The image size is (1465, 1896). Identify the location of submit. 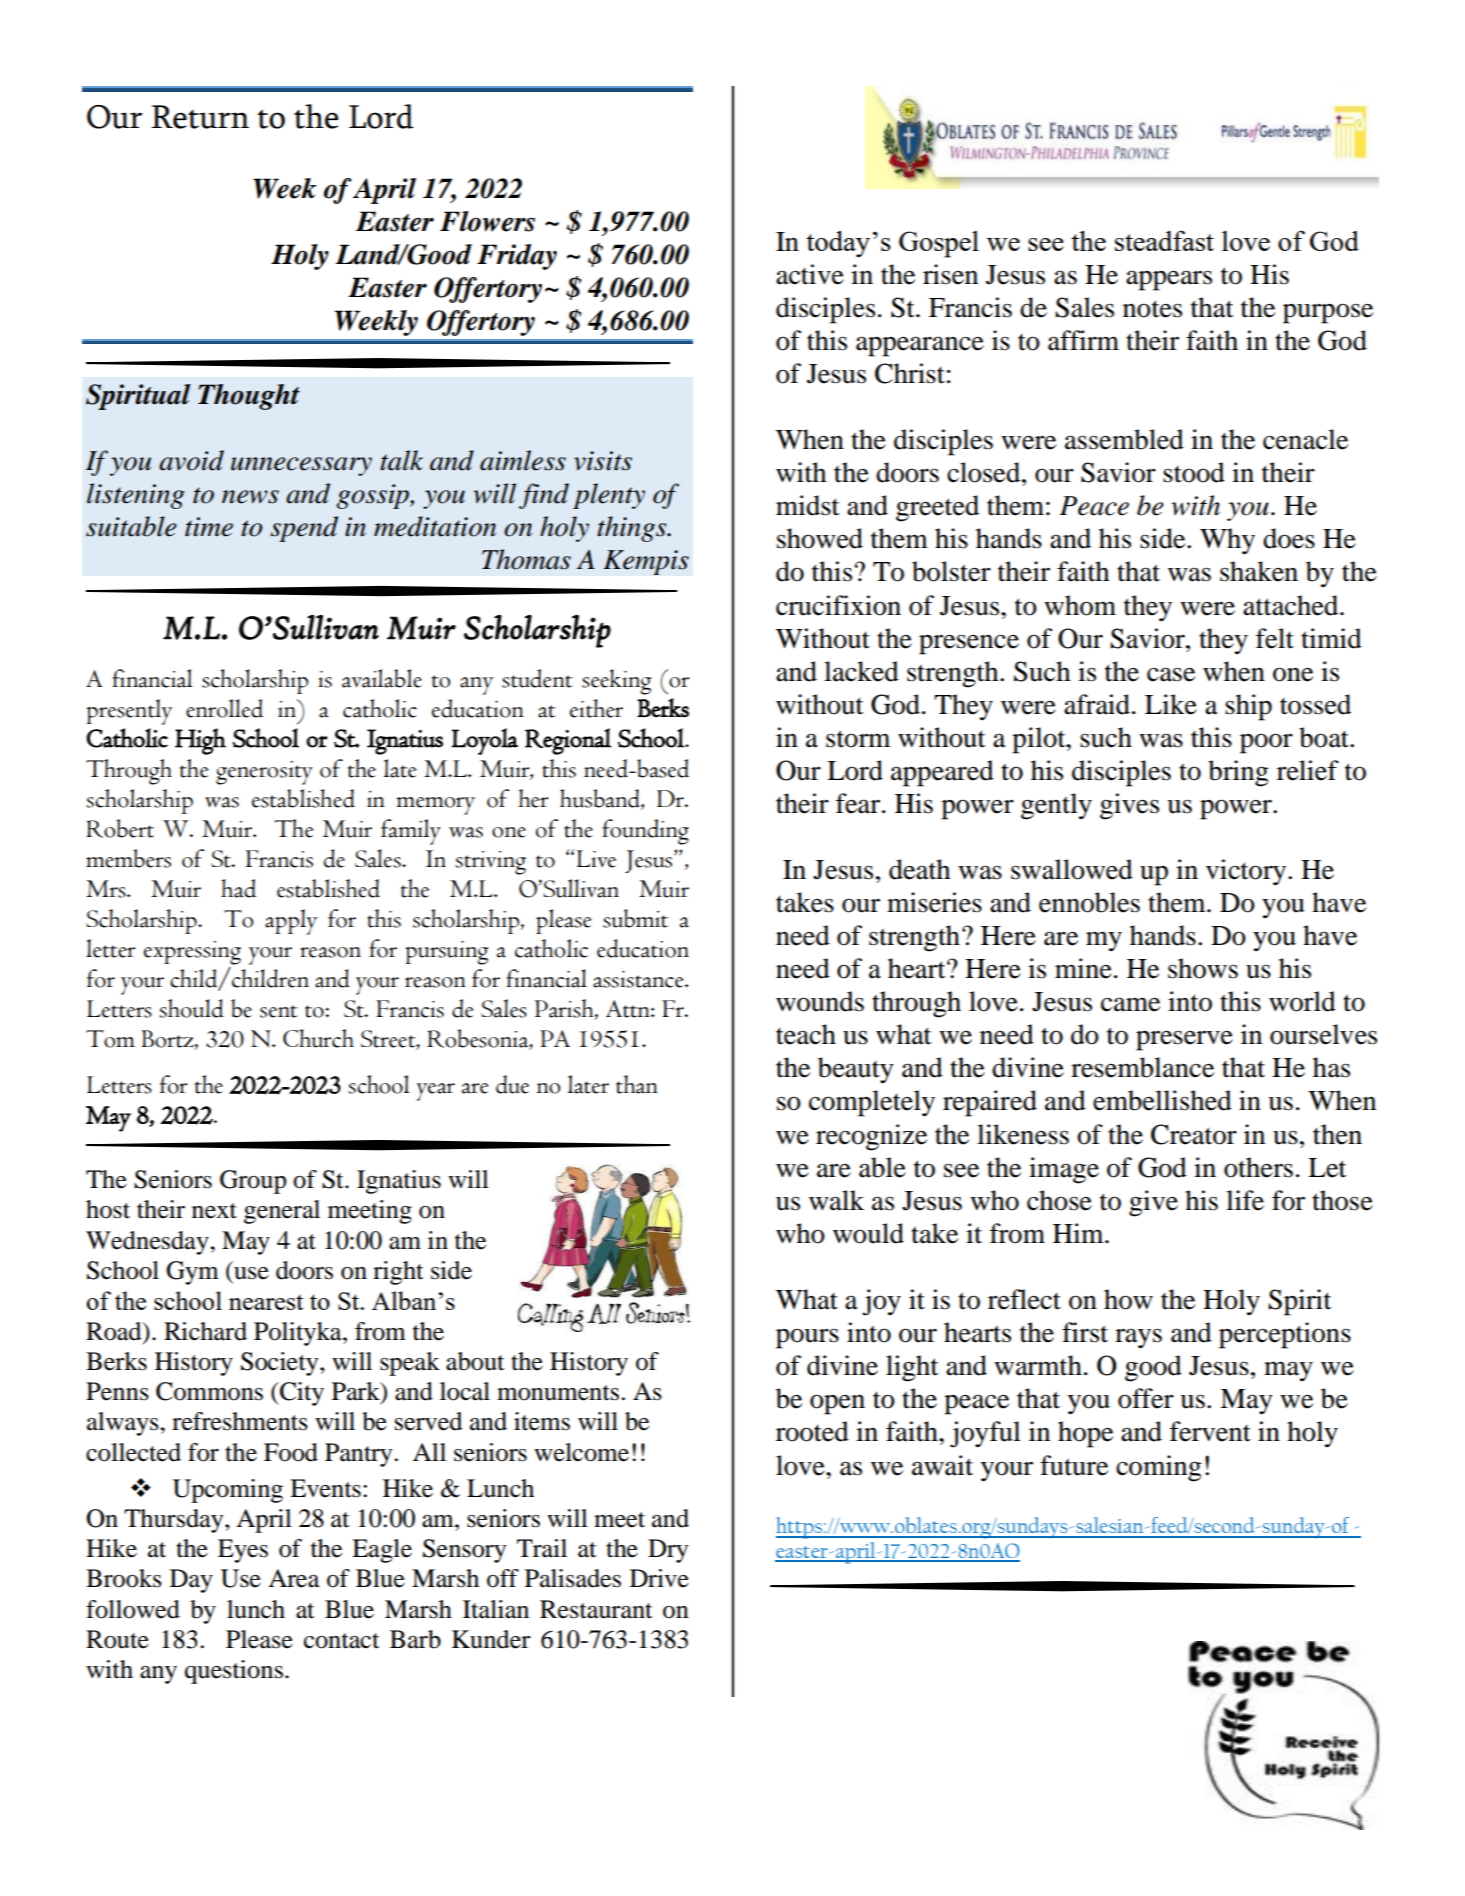
(635, 918).
